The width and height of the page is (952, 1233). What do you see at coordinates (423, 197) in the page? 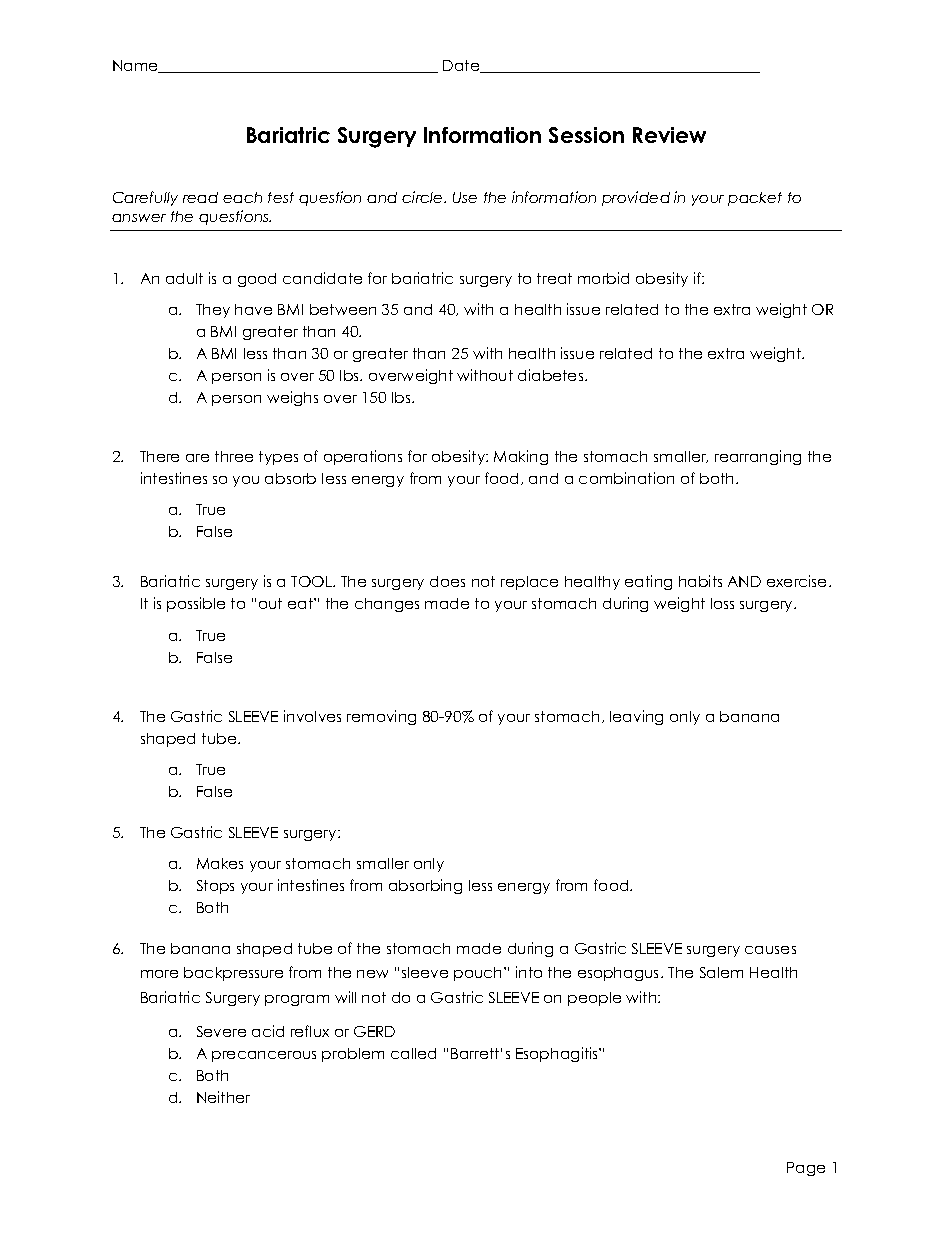
I see `circle` at bounding box center [423, 197].
